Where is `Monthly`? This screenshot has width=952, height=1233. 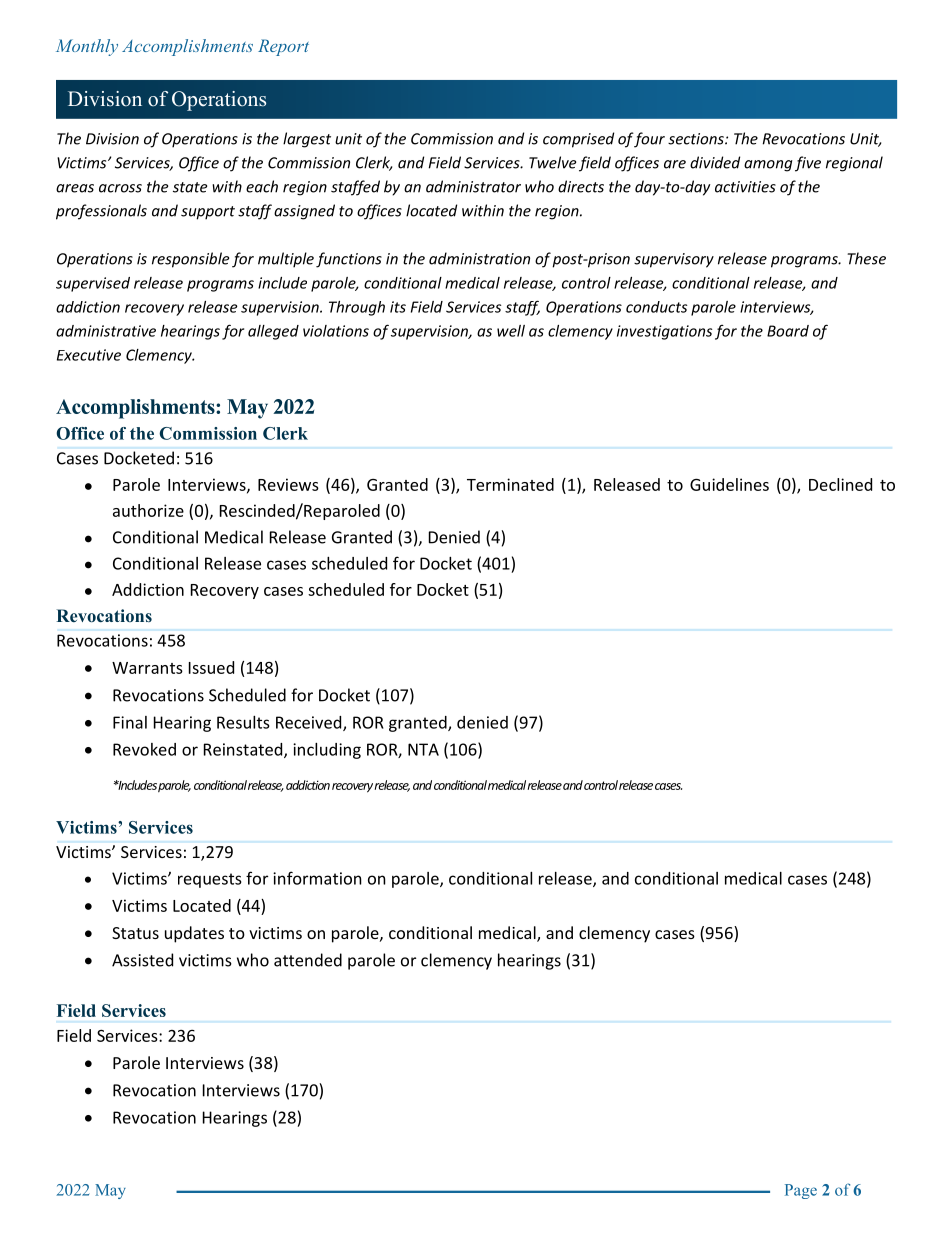 Monthly is located at coordinates (87, 47).
